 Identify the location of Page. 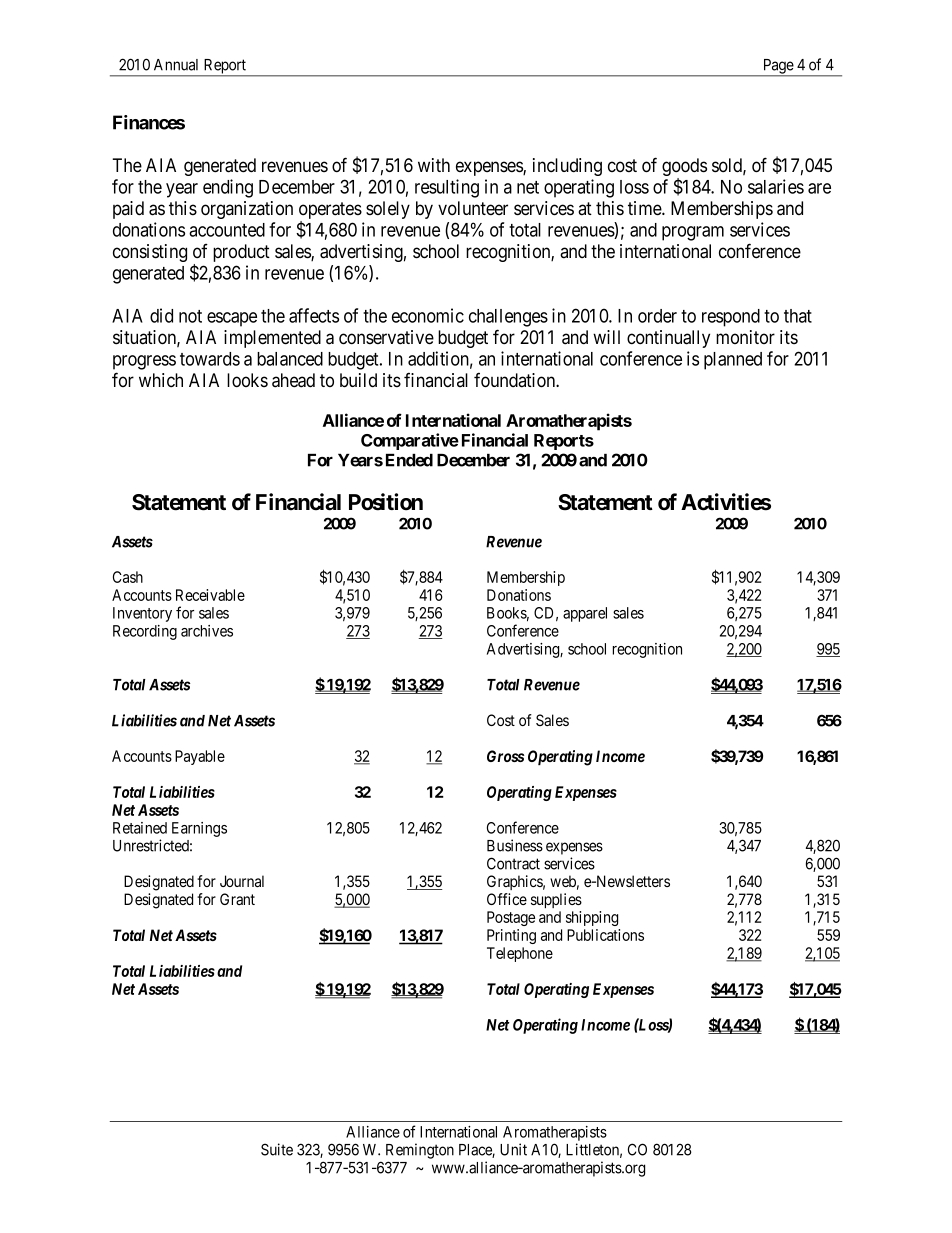
(778, 67).
